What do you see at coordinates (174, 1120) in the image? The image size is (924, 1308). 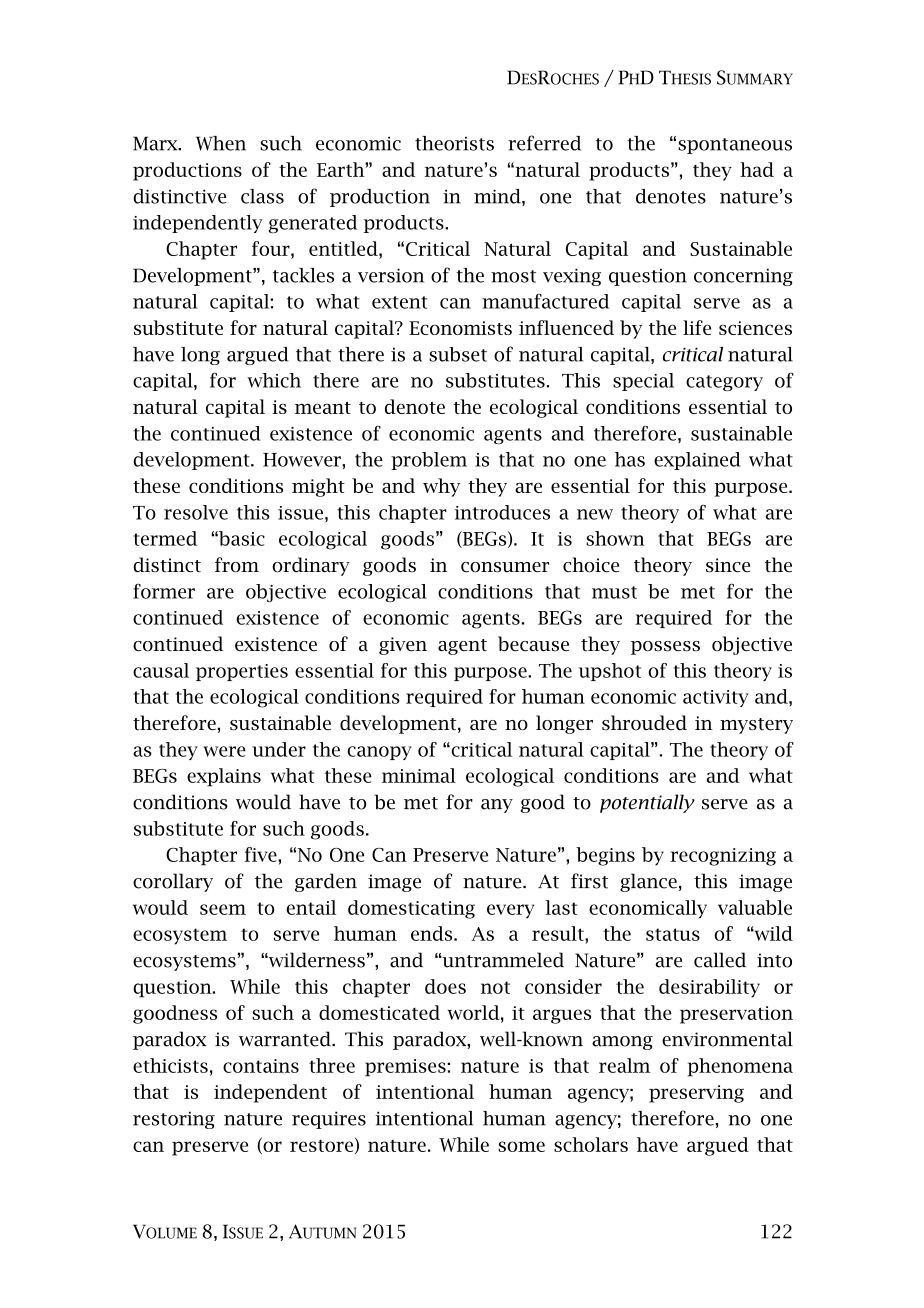 I see `restoring` at bounding box center [174, 1120].
